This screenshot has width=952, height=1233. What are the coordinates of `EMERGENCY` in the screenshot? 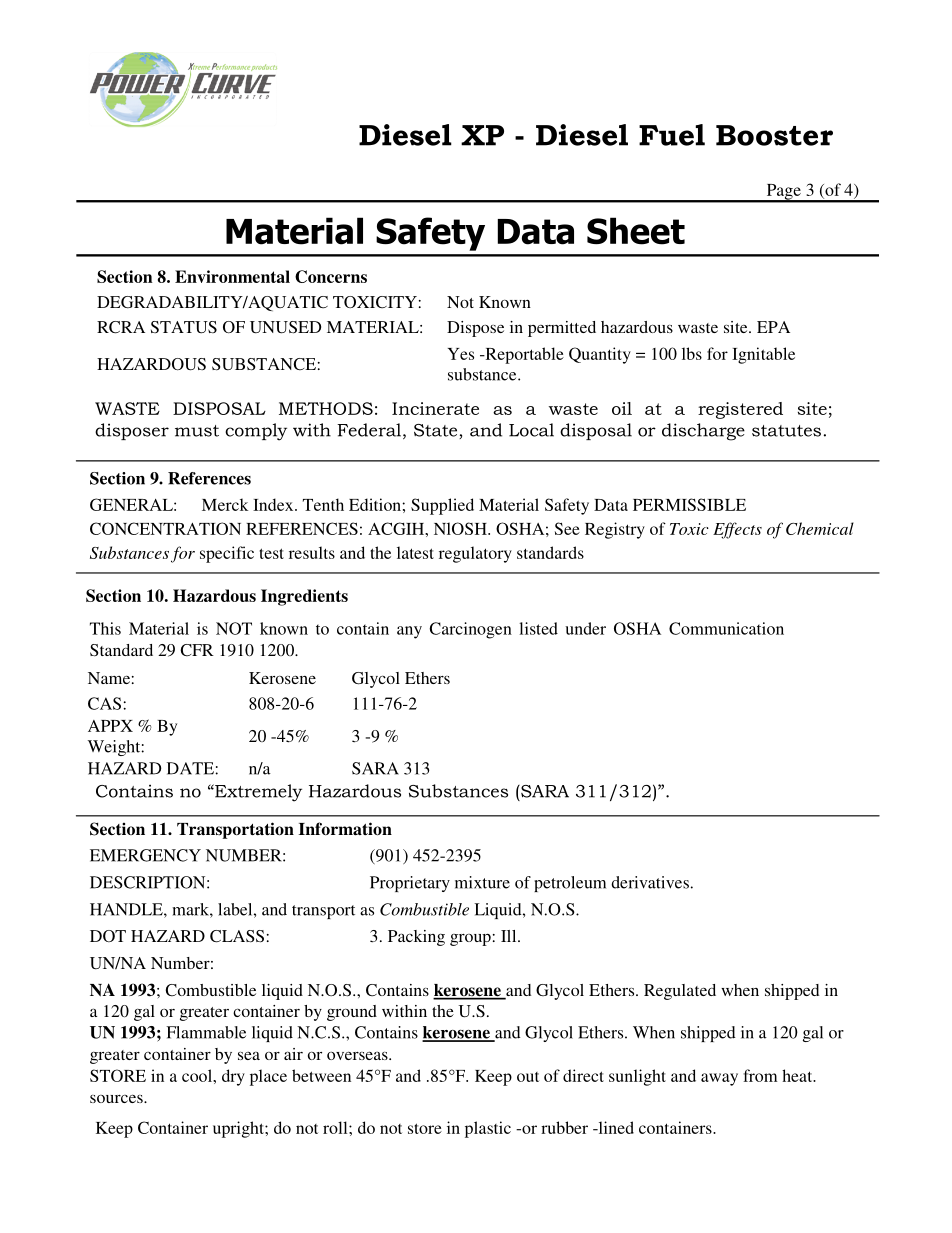 It's located at (145, 855).
